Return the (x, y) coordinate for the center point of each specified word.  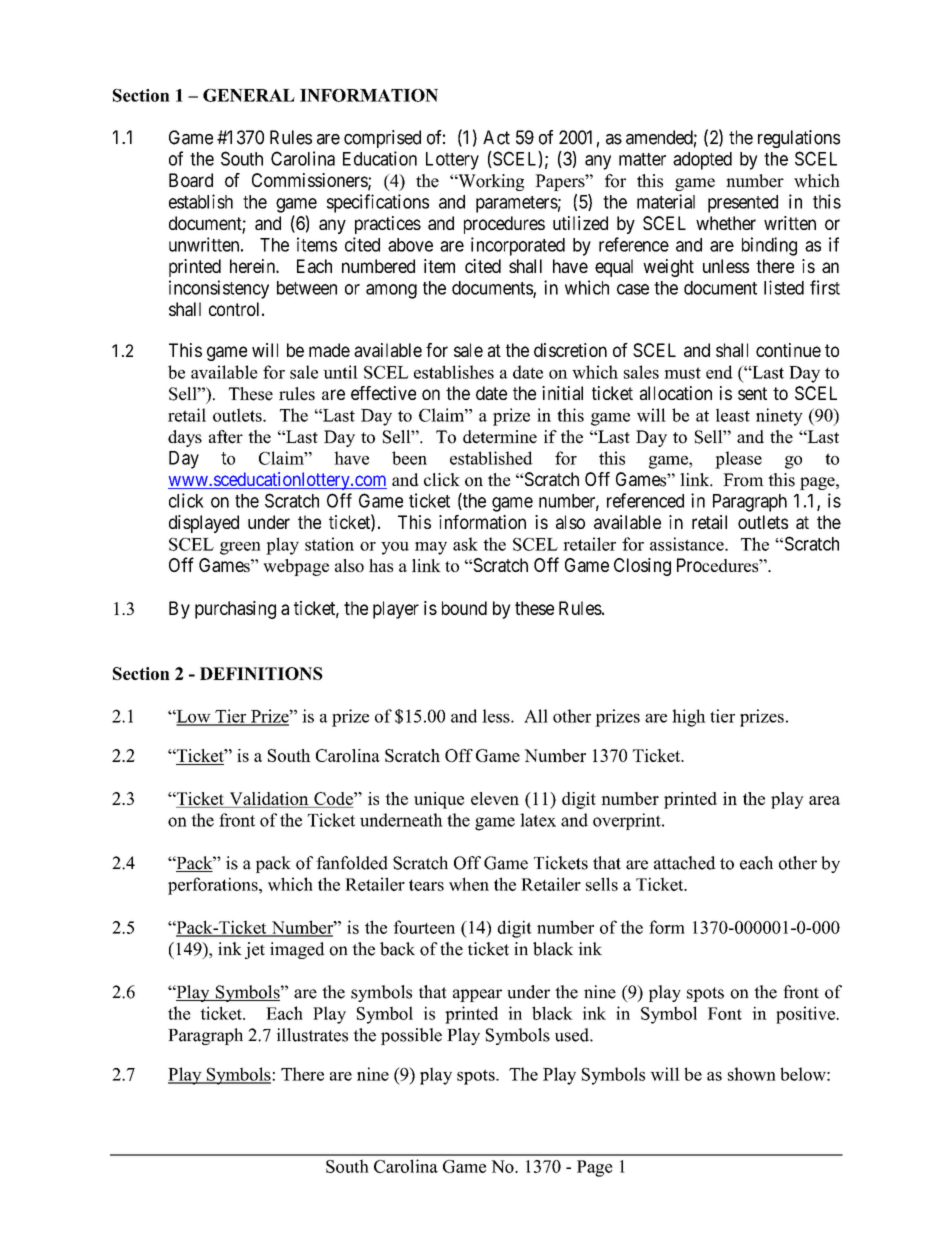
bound (464, 608)
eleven (495, 798)
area (824, 800)
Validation (269, 798)
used (573, 1035)
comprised (382, 139)
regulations (799, 139)
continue (788, 350)
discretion (570, 350)
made (329, 350)
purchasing (235, 610)
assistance (688, 544)
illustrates (312, 1035)
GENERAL (249, 95)
